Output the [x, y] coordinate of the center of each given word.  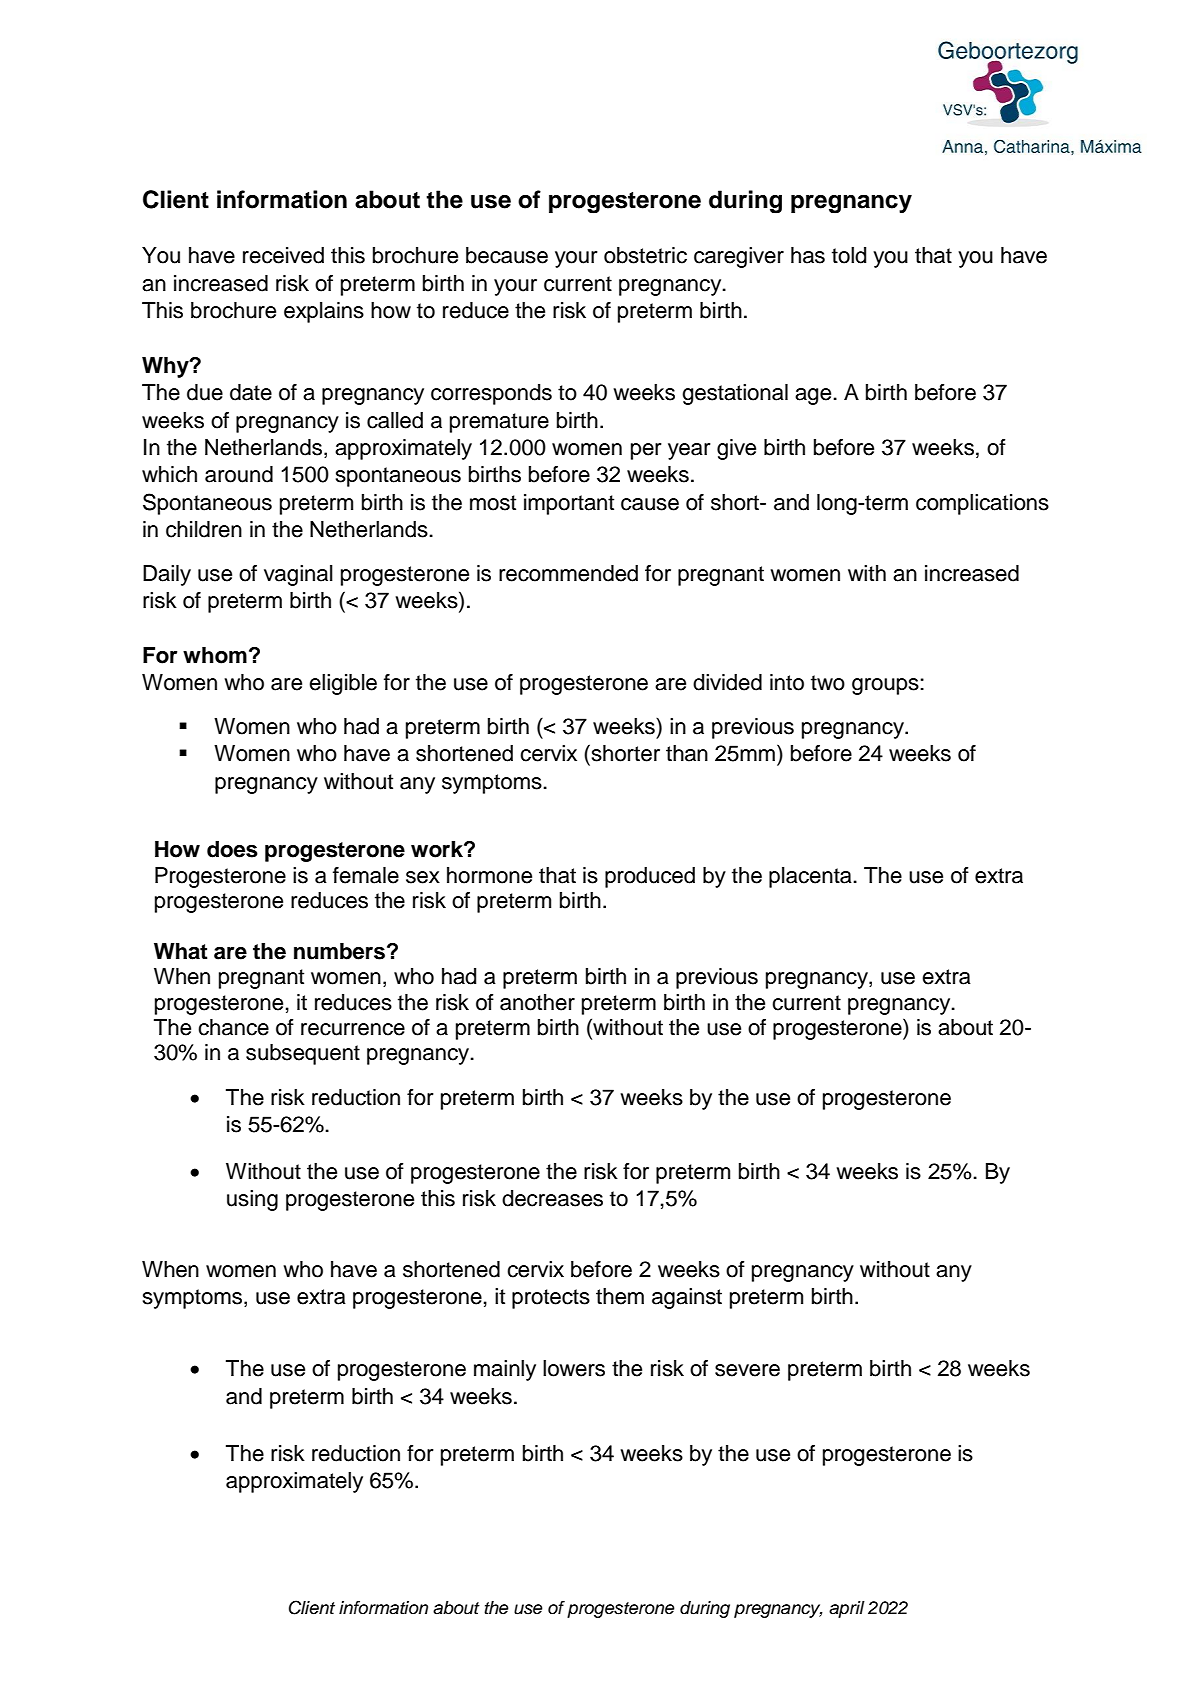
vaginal [298, 575]
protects [551, 1299]
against [687, 1298]
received [283, 255]
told [849, 255]
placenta [811, 877]
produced [650, 877]
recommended [568, 573]
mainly [505, 1370]
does [232, 849]
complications [982, 504]
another [537, 1002]
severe [747, 1370]
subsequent [303, 1054]
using [252, 1200]
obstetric [645, 255]
